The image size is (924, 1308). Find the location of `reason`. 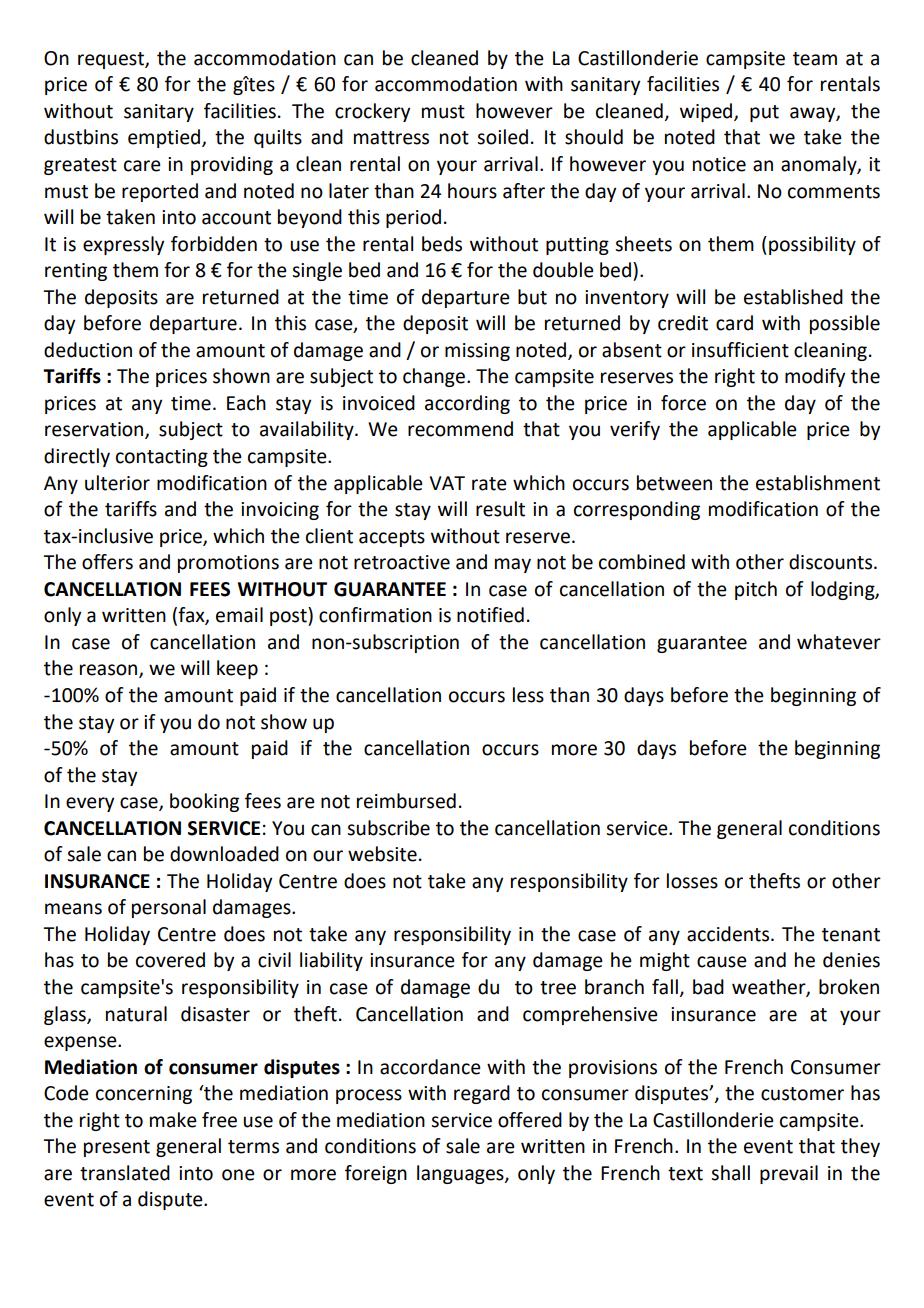

reason is located at coordinates (110, 671).
